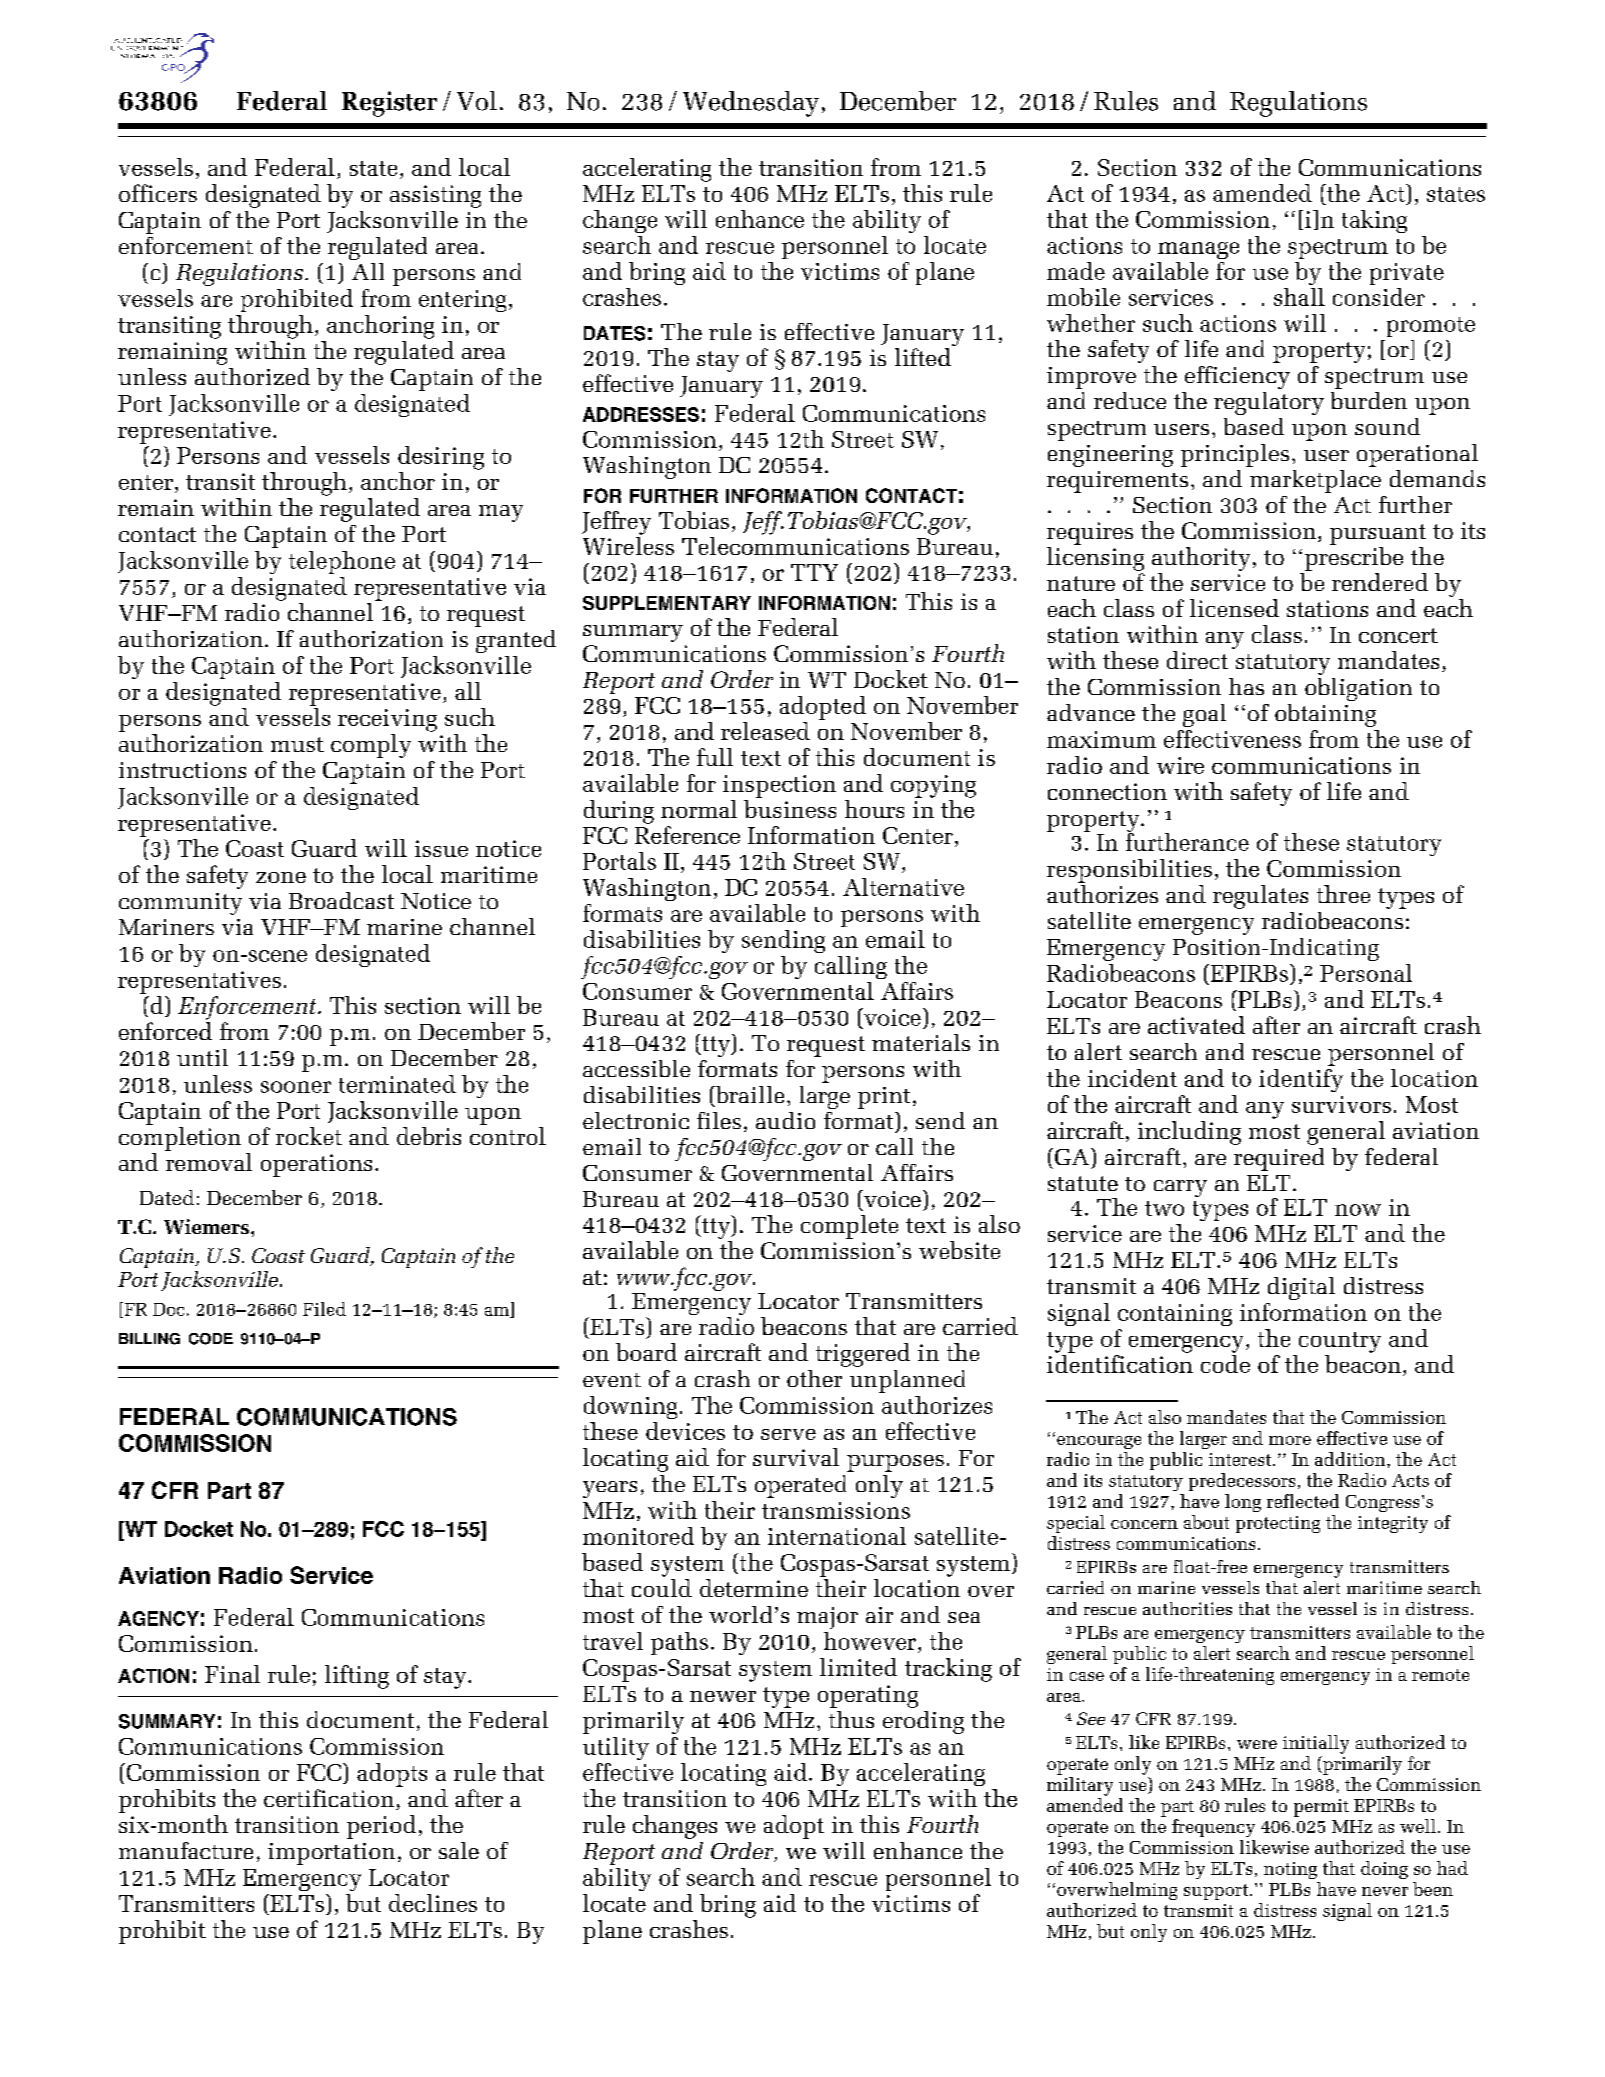 The width and height of the page is (1605, 2077). What do you see at coordinates (1290, 1440) in the page?
I see `more` at bounding box center [1290, 1440].
